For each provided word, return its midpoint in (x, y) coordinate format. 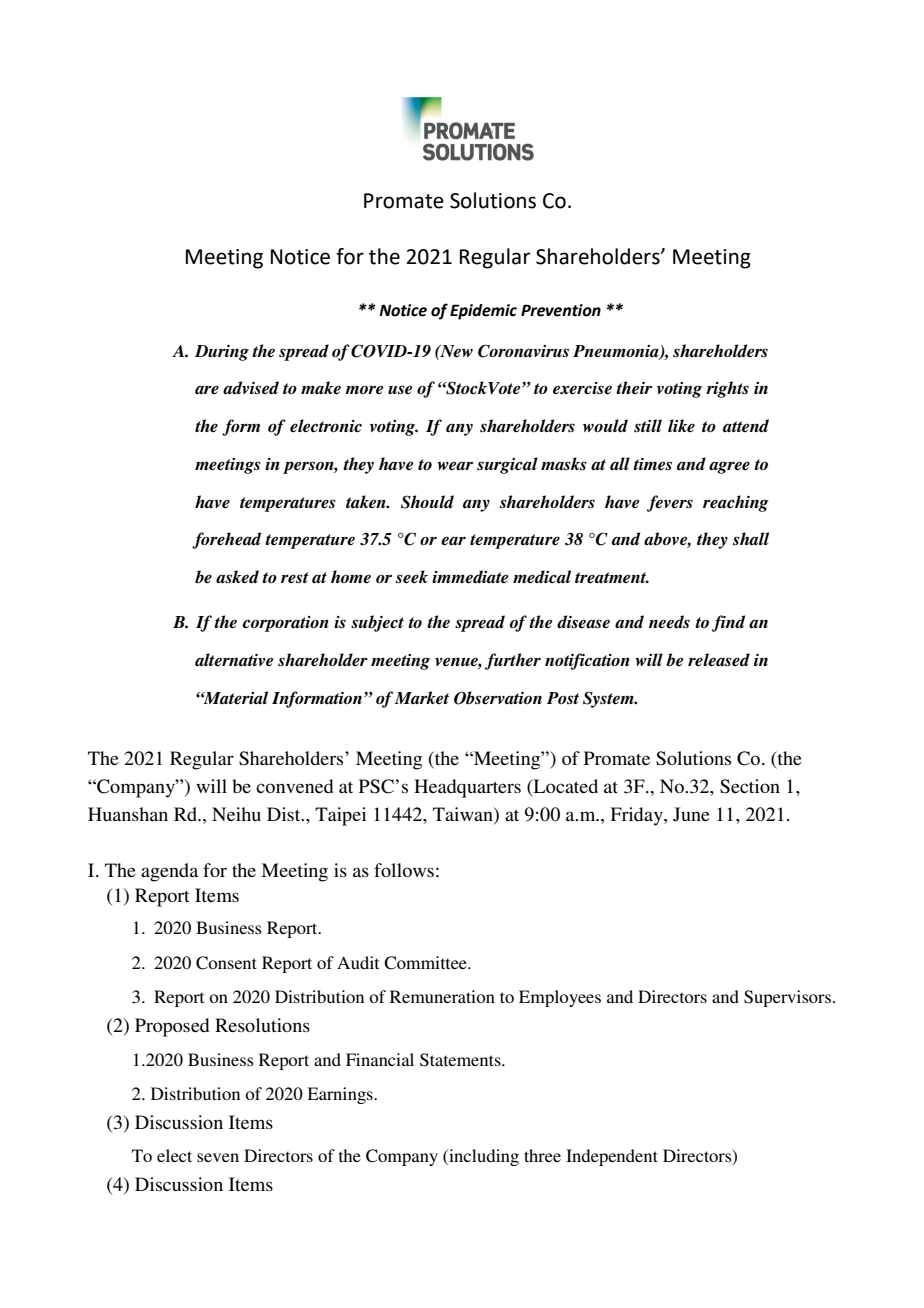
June (691, 814)
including (483, 1157)
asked (237, 577)
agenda (169, 872)
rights (727, 389)
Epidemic (483, 312)
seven (218, 1157)
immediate (470, 577)
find (728, 623)
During (222, 353)
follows (404, 870)
